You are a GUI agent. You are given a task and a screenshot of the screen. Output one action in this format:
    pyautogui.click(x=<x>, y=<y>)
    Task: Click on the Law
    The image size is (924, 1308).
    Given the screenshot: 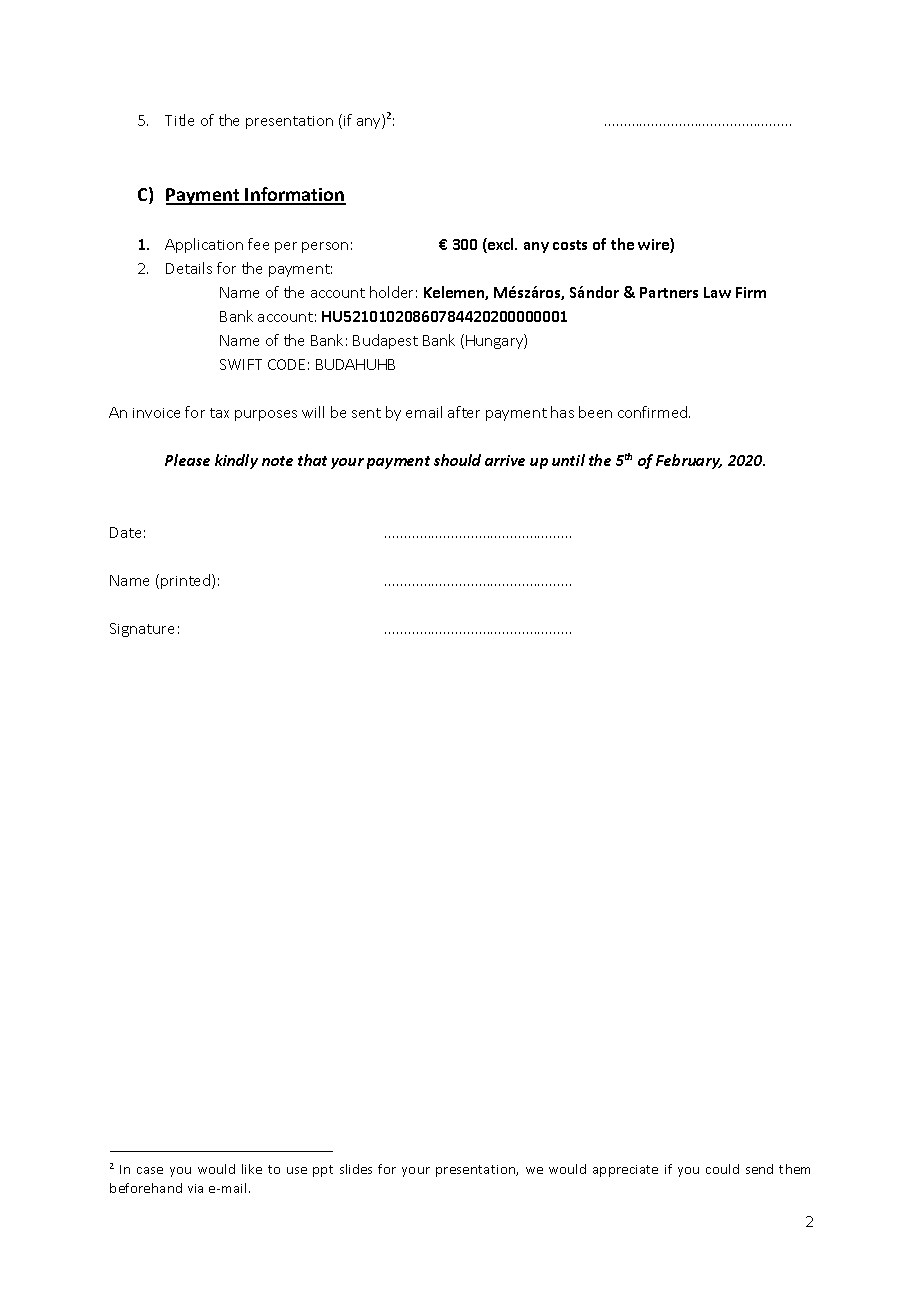 What is the action you would take?
    pyautogui.click(x=717, y=292)
